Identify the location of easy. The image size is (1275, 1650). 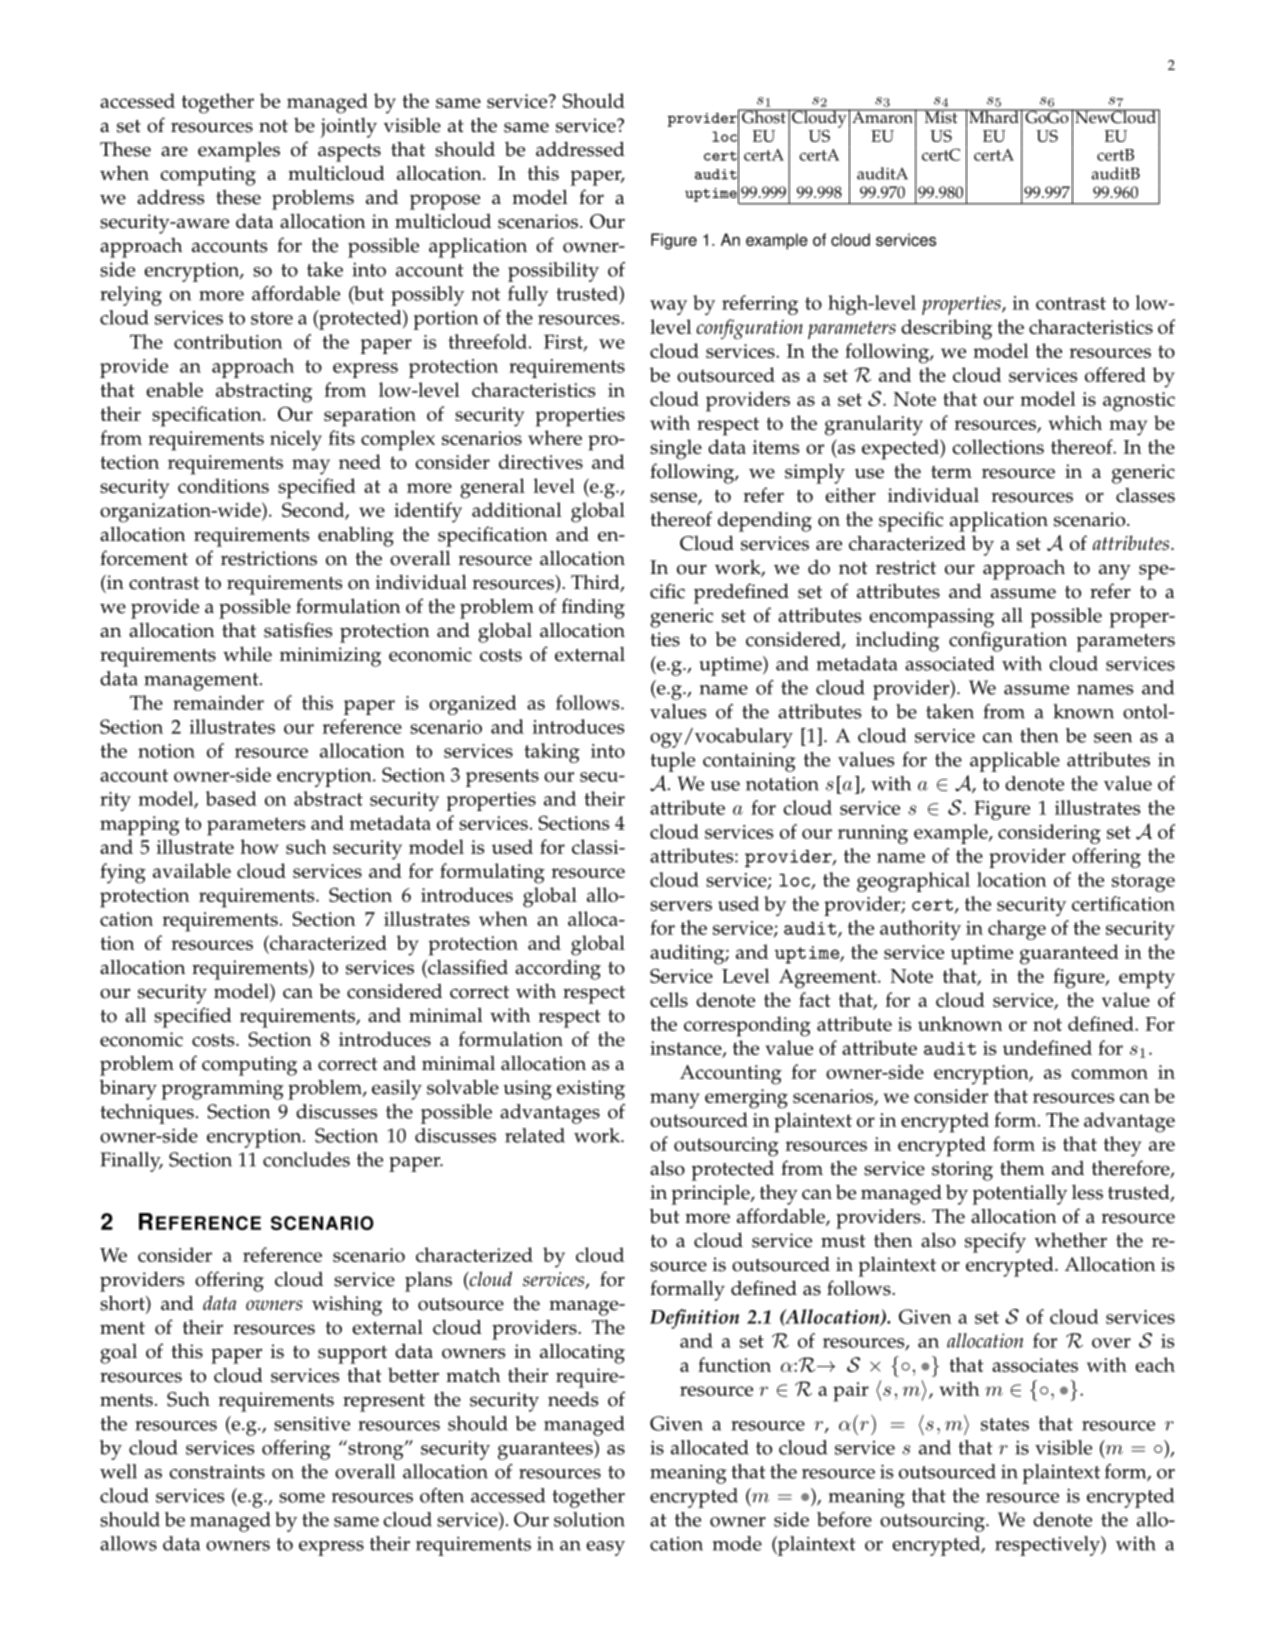
(605, 1548).
